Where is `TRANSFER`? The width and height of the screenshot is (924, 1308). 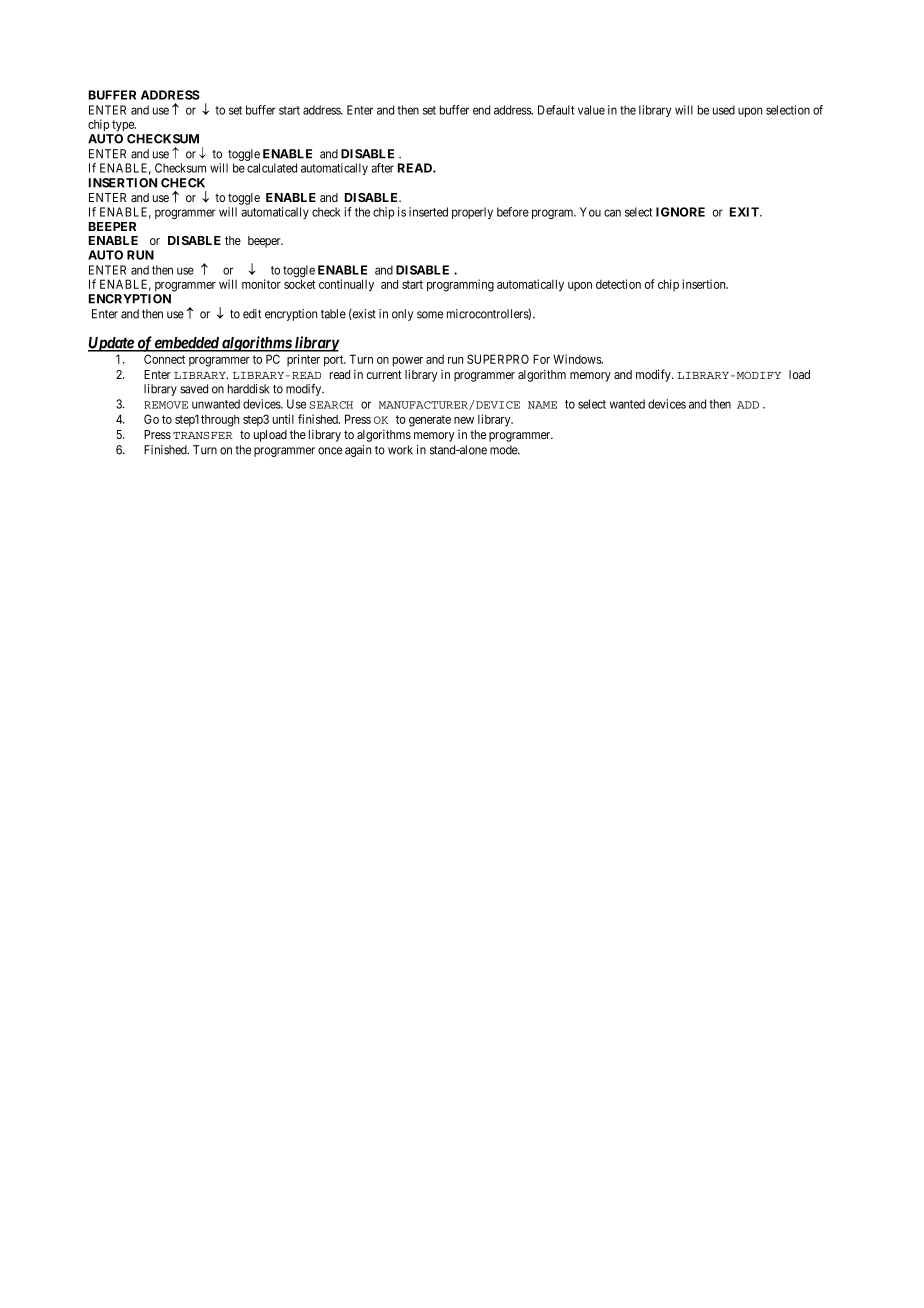 TRANSFER is located at coordinates (203, 435).
